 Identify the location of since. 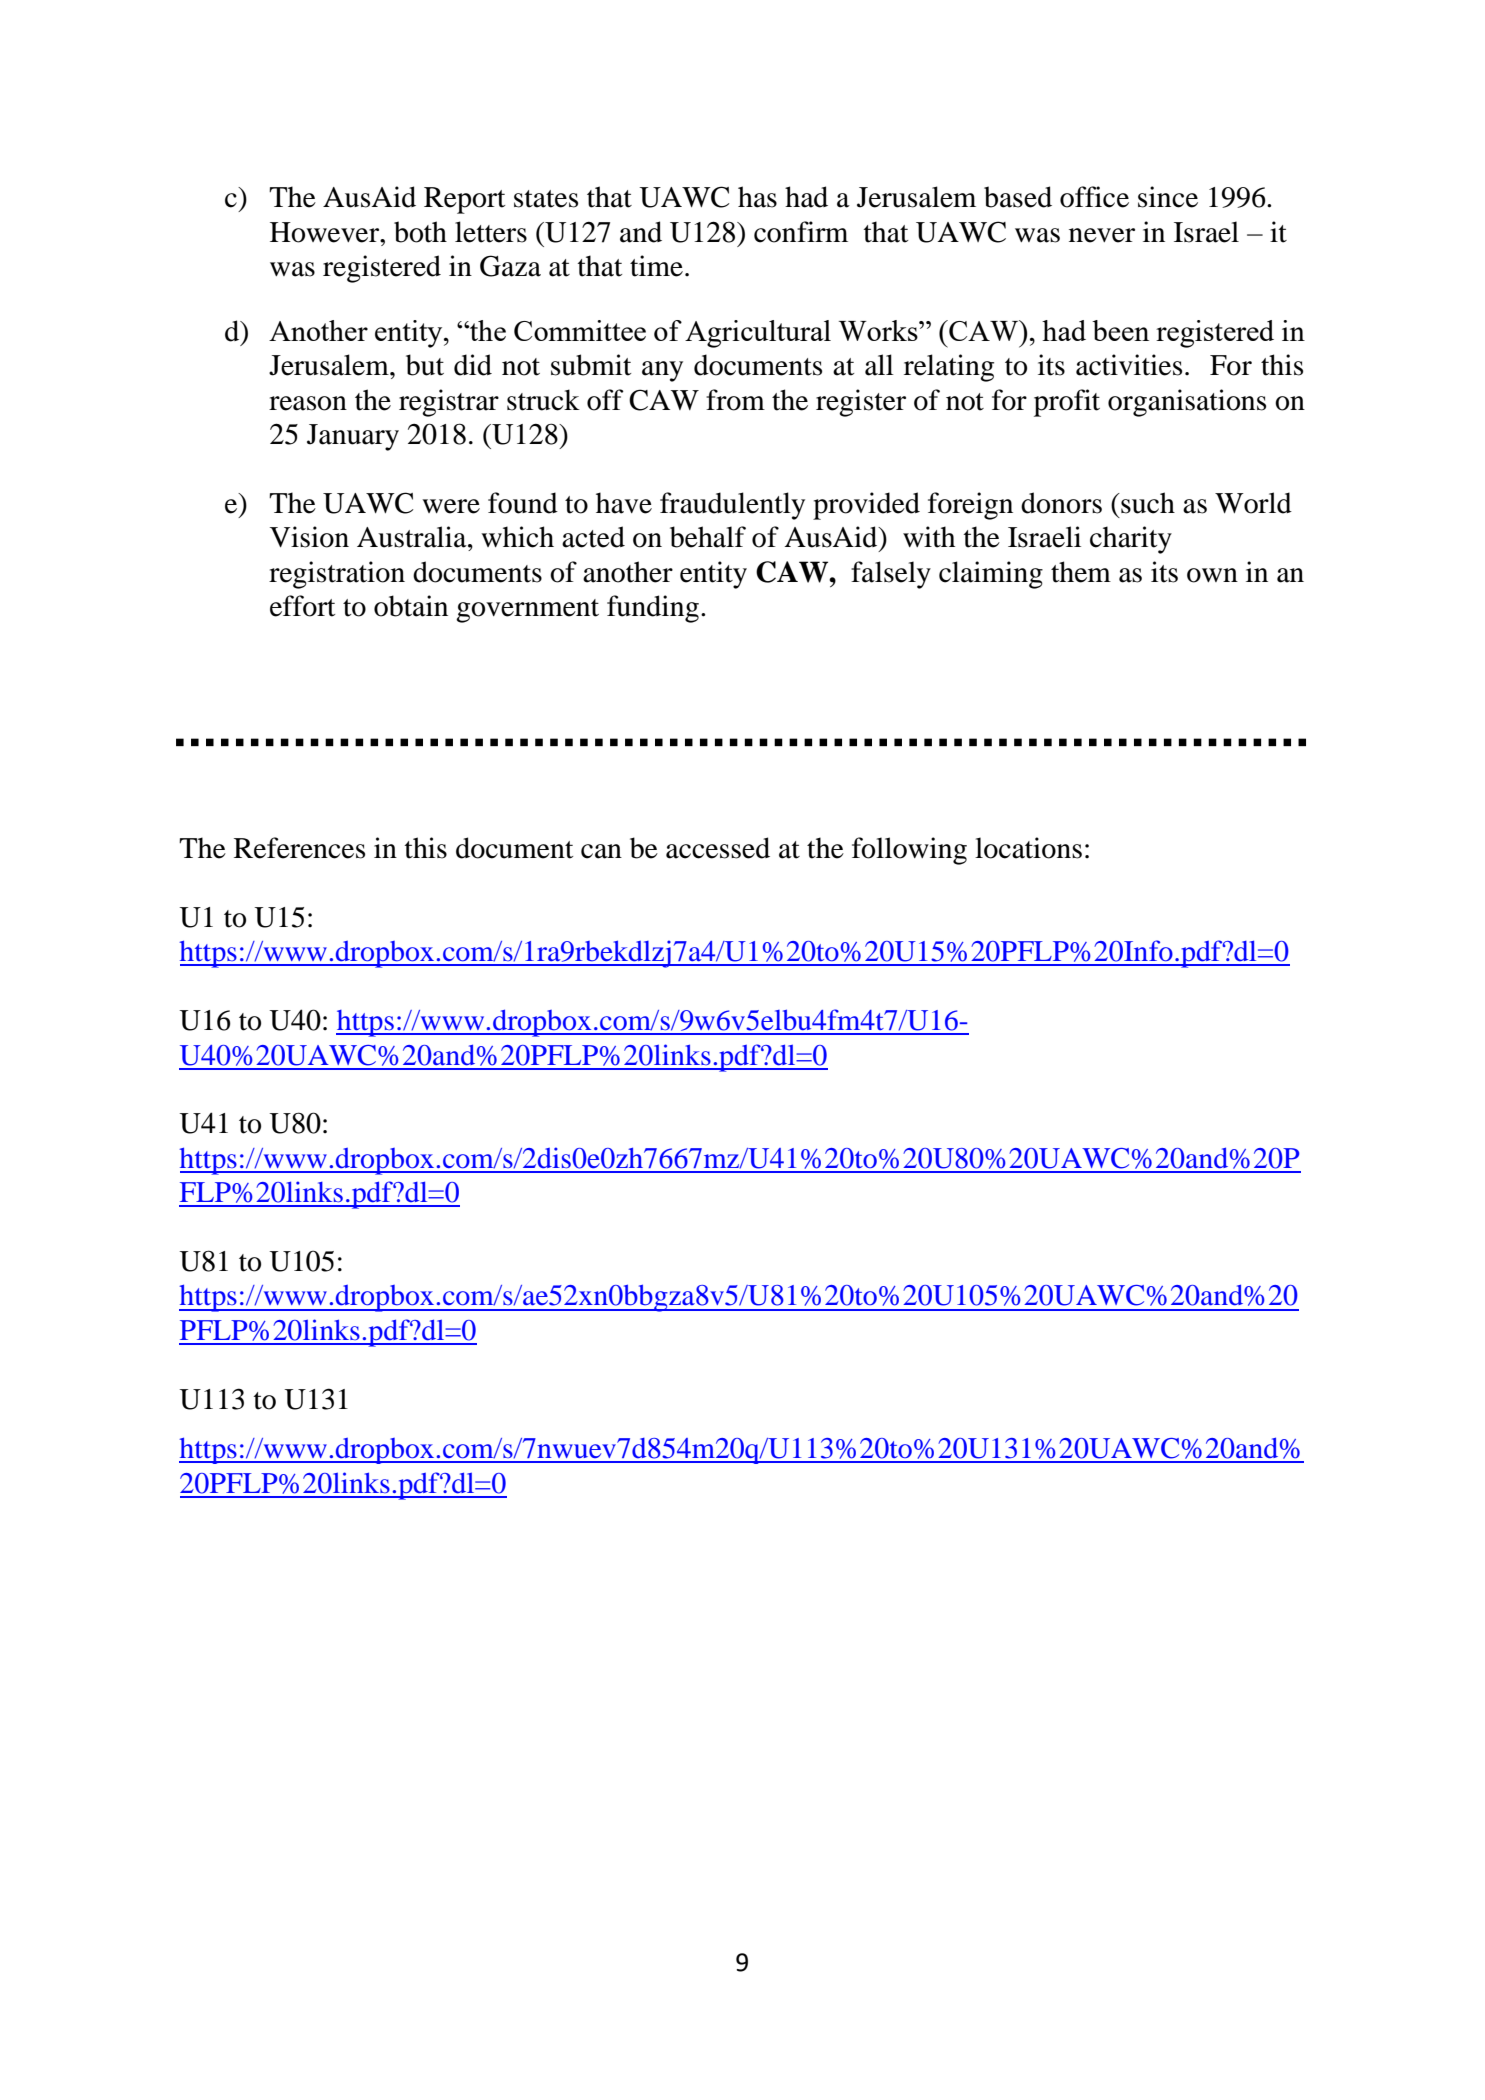
(1168, 197).
